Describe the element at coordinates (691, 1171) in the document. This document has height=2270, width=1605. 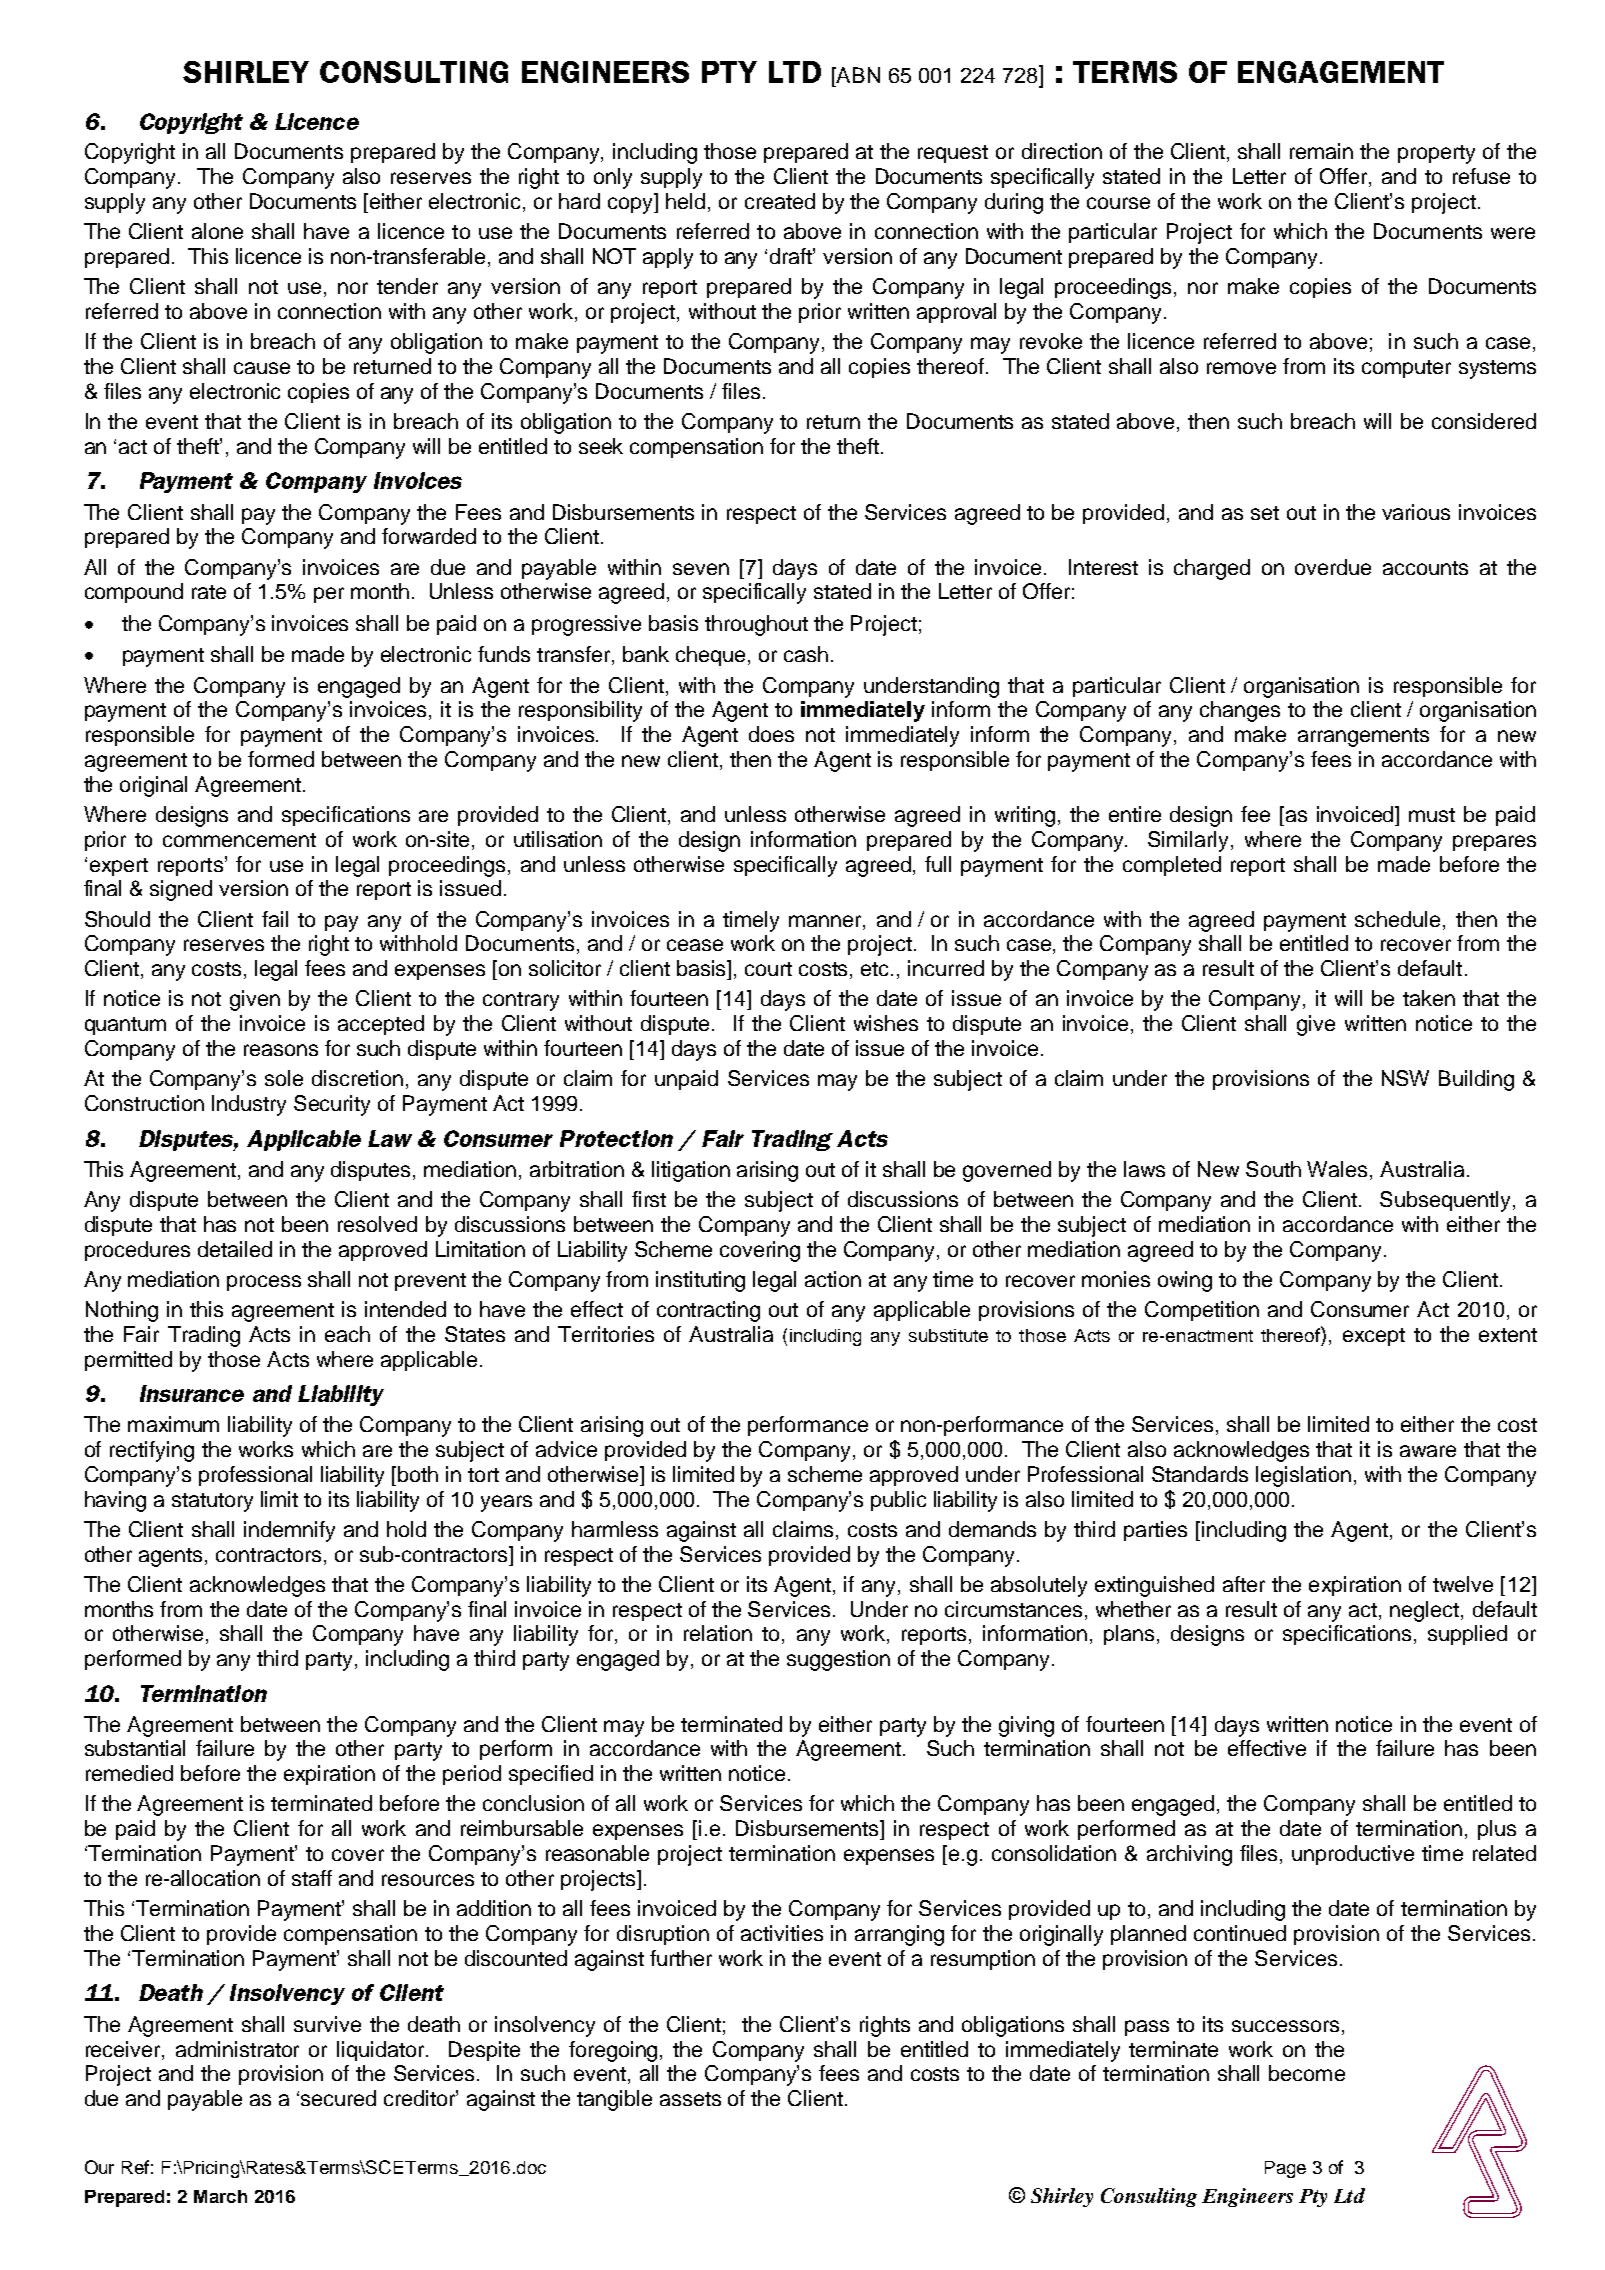
I see `litigation` at that location.
